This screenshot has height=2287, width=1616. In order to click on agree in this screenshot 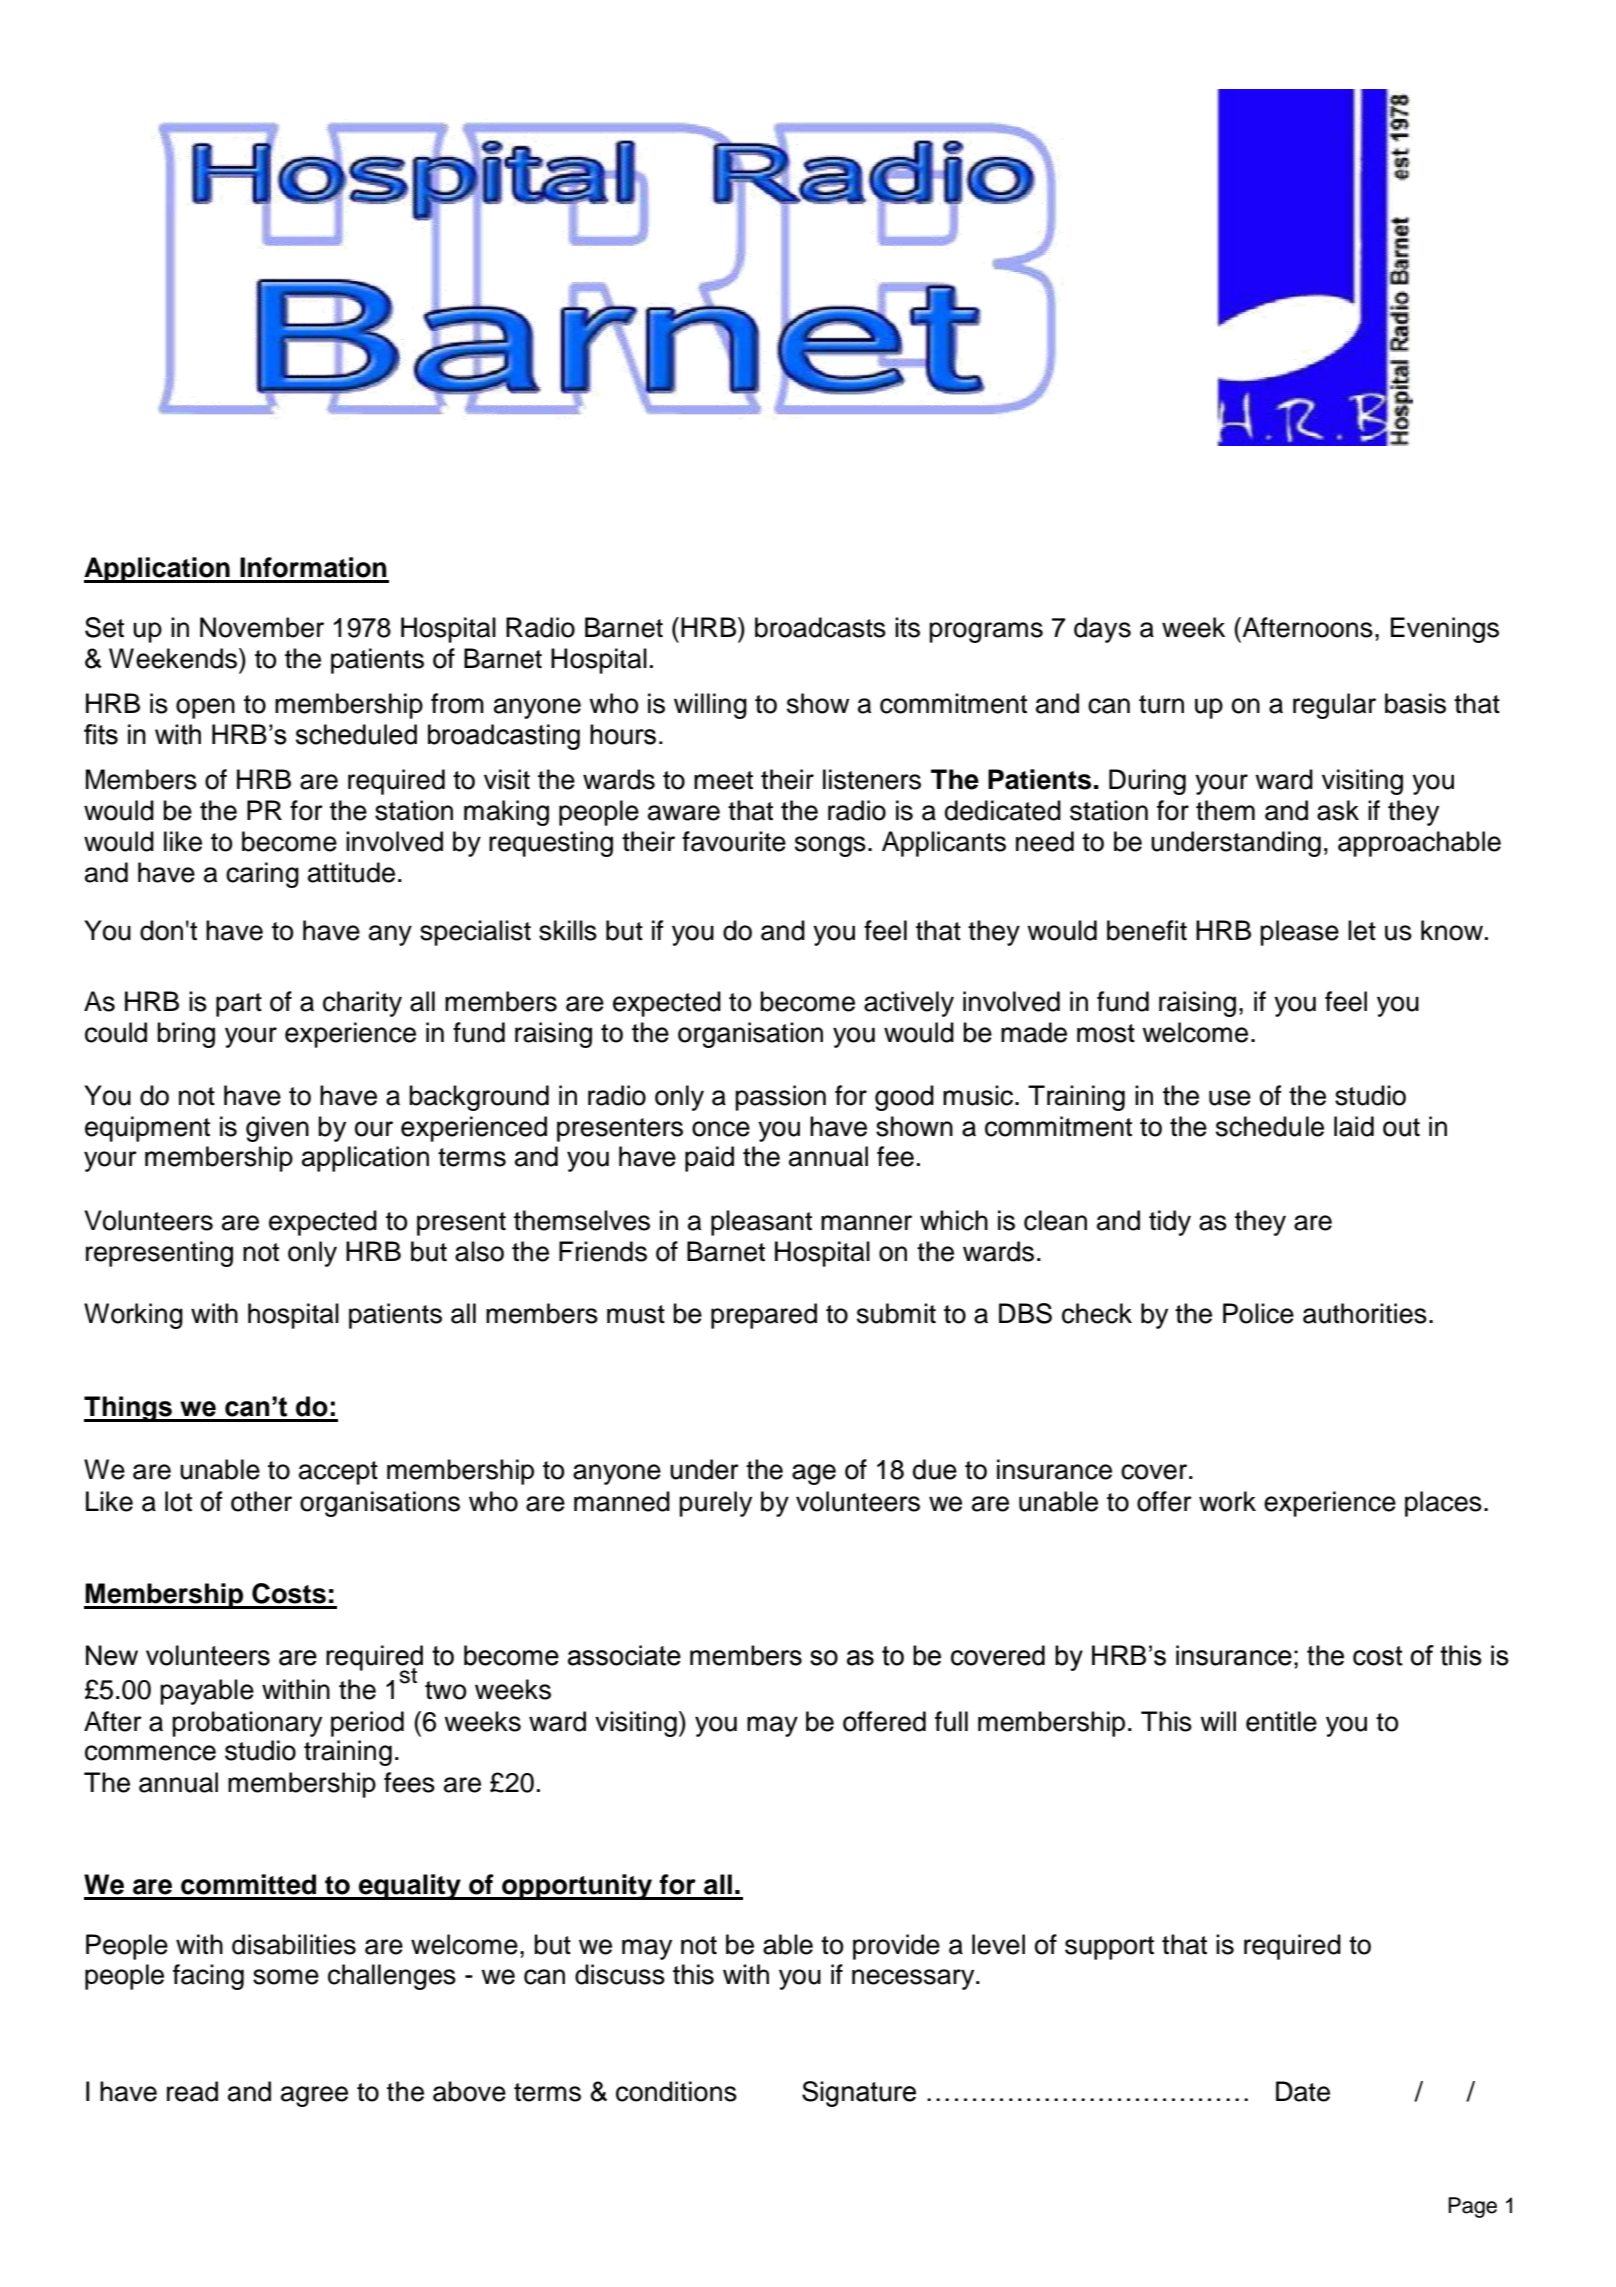, I will do `click(314, 2096)`.
